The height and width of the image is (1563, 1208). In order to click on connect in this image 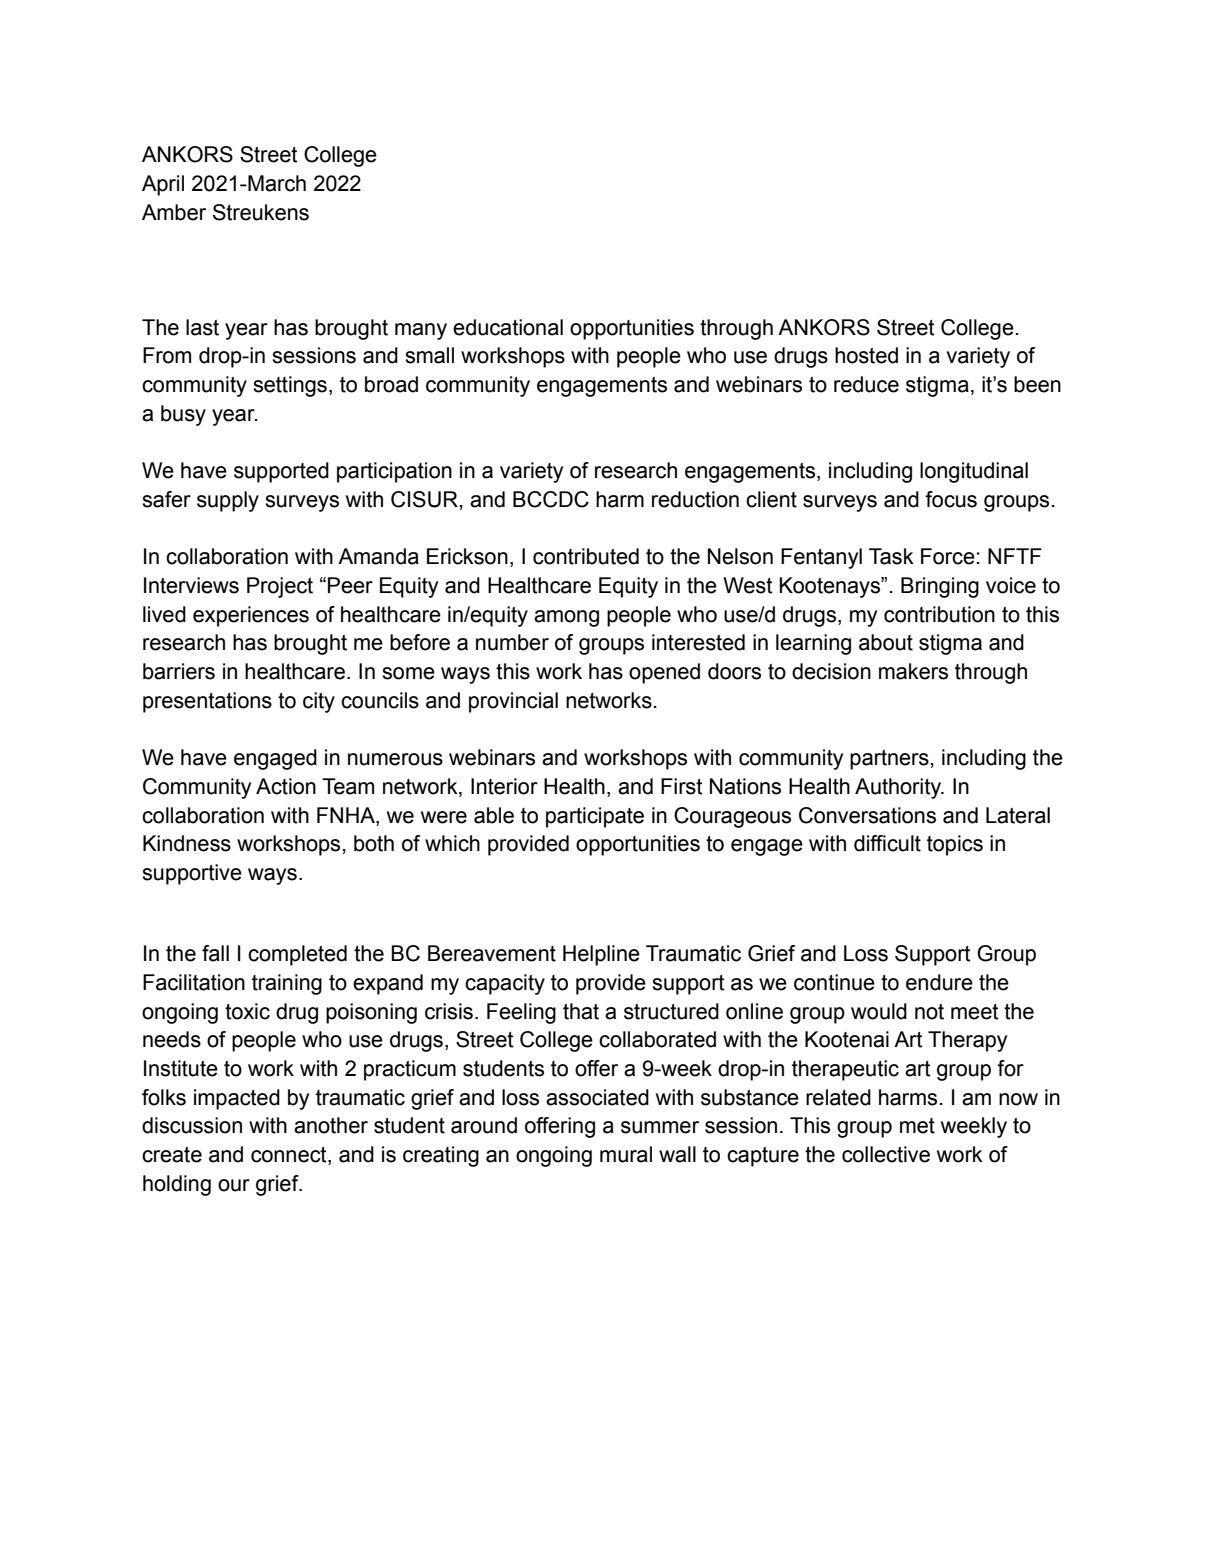, I will do `click(290, 1156)`.
